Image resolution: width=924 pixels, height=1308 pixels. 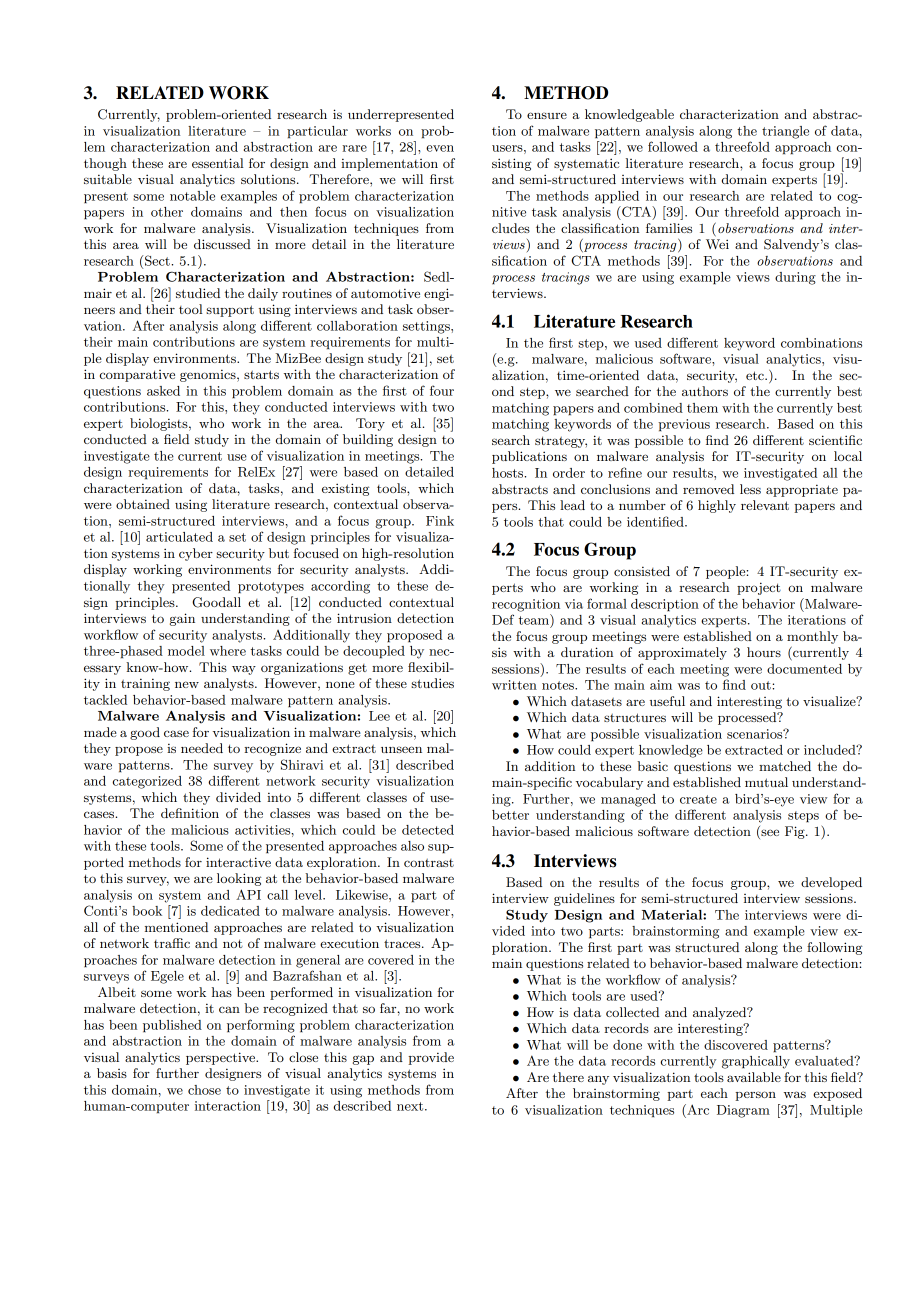 What do you see at coordinates (204, 1090) in the document?
I see `chose` at bounding box center [204, 1090].
